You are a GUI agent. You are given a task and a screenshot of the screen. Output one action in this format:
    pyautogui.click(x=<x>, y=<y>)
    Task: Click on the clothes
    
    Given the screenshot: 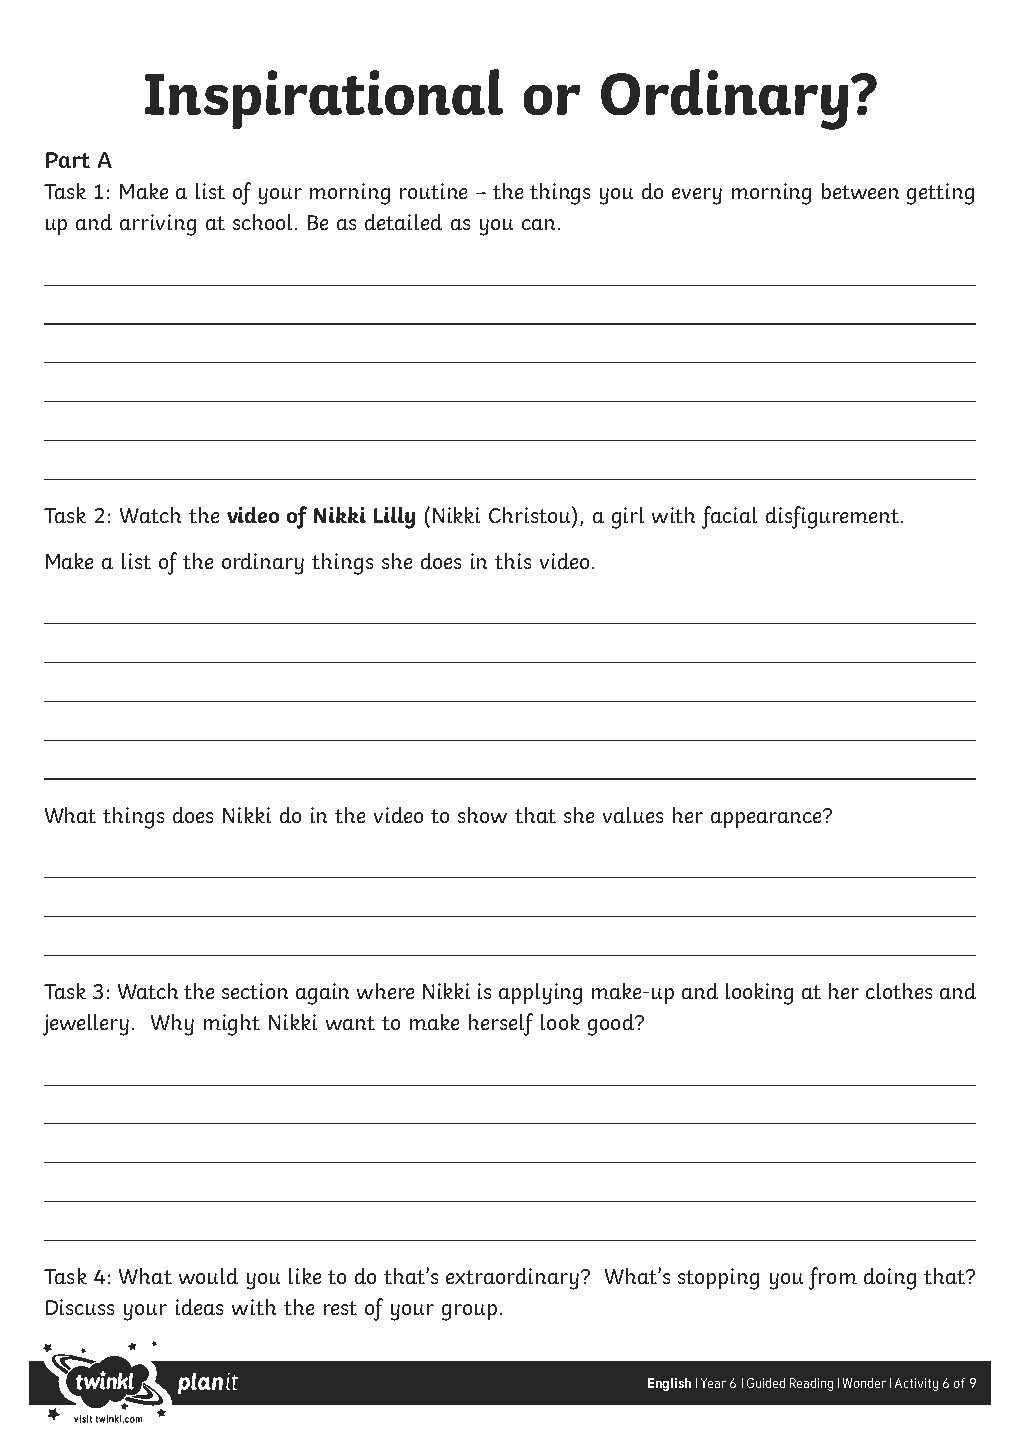 What is the action you would take?
    pyautogui.click(x=899, y=991)
